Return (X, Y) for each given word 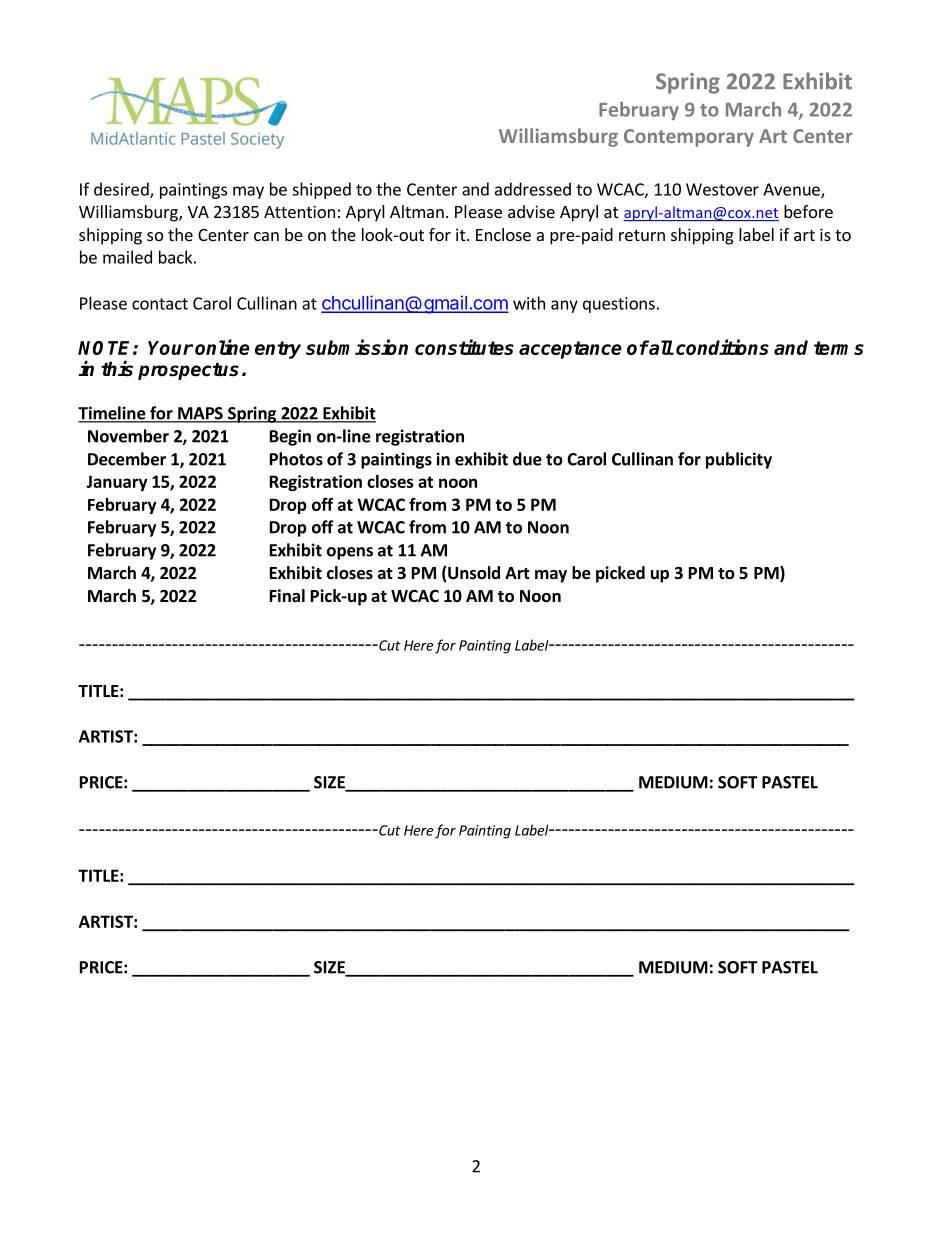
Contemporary (689, 138)
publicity (739, 460)
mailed (127, 257)
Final (287, 595)
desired (122, 190)
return (642, 235)
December (127, 459)
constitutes (464, 347)
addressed (533, 189)
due (527, 459)
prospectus (188, 371)
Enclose (503, 234)
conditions (722, 347)
